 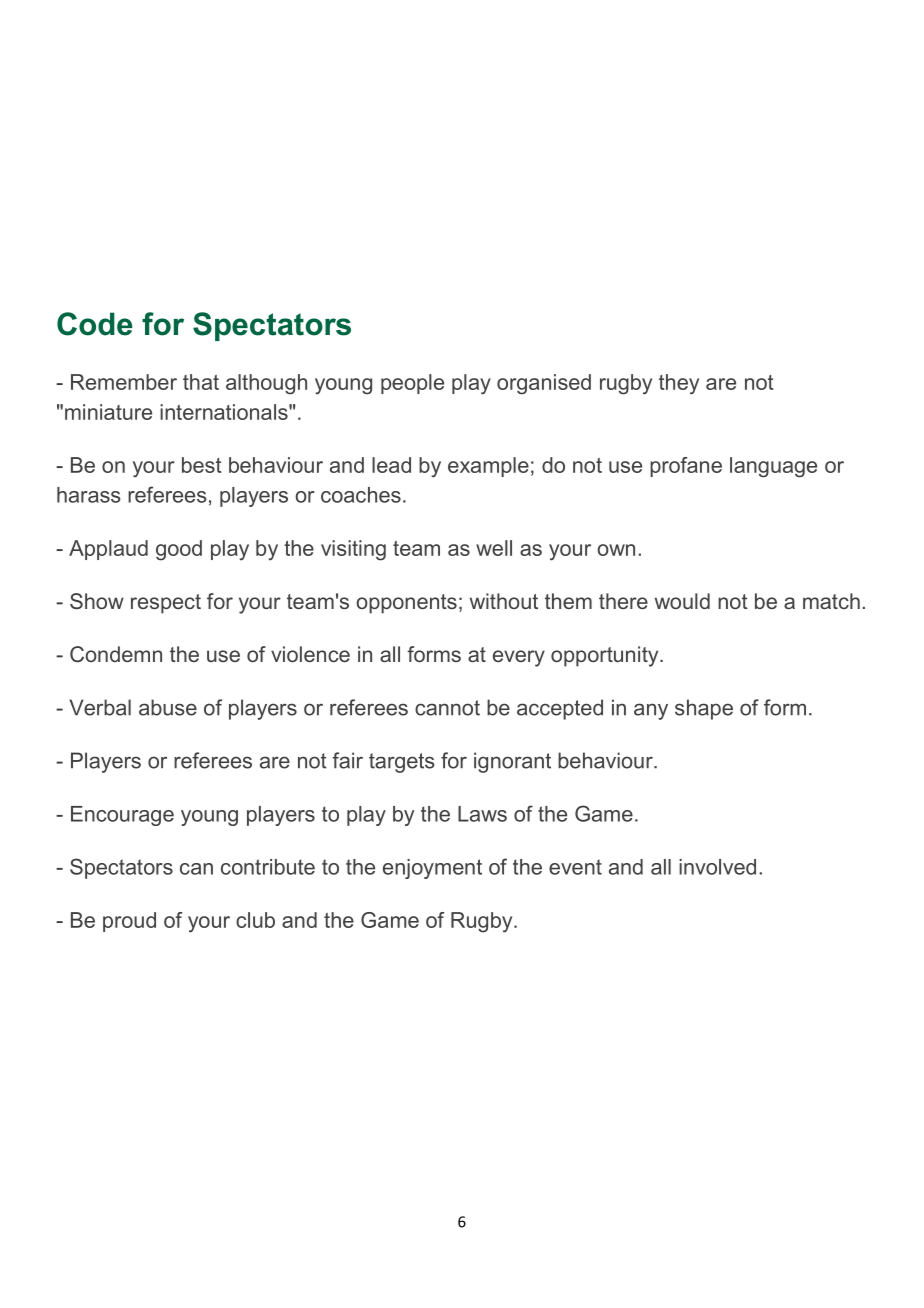 What do you see at coordinates (95, 324) in the screenshot?
I see `Code` at bounding box center [95, 324].
